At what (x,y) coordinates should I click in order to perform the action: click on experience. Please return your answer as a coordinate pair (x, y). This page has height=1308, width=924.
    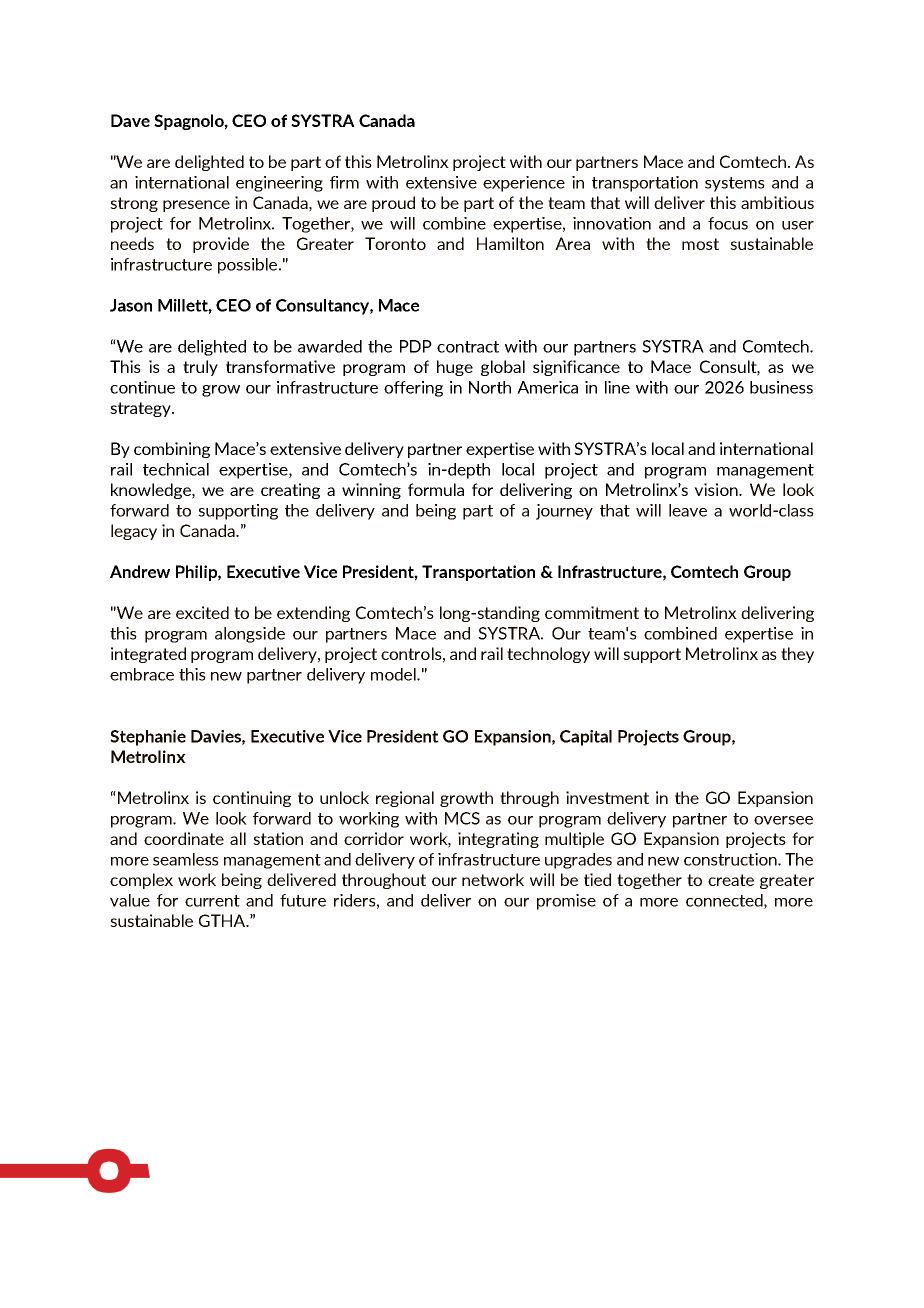
    Looking at the image, I should click on (524, 184).
